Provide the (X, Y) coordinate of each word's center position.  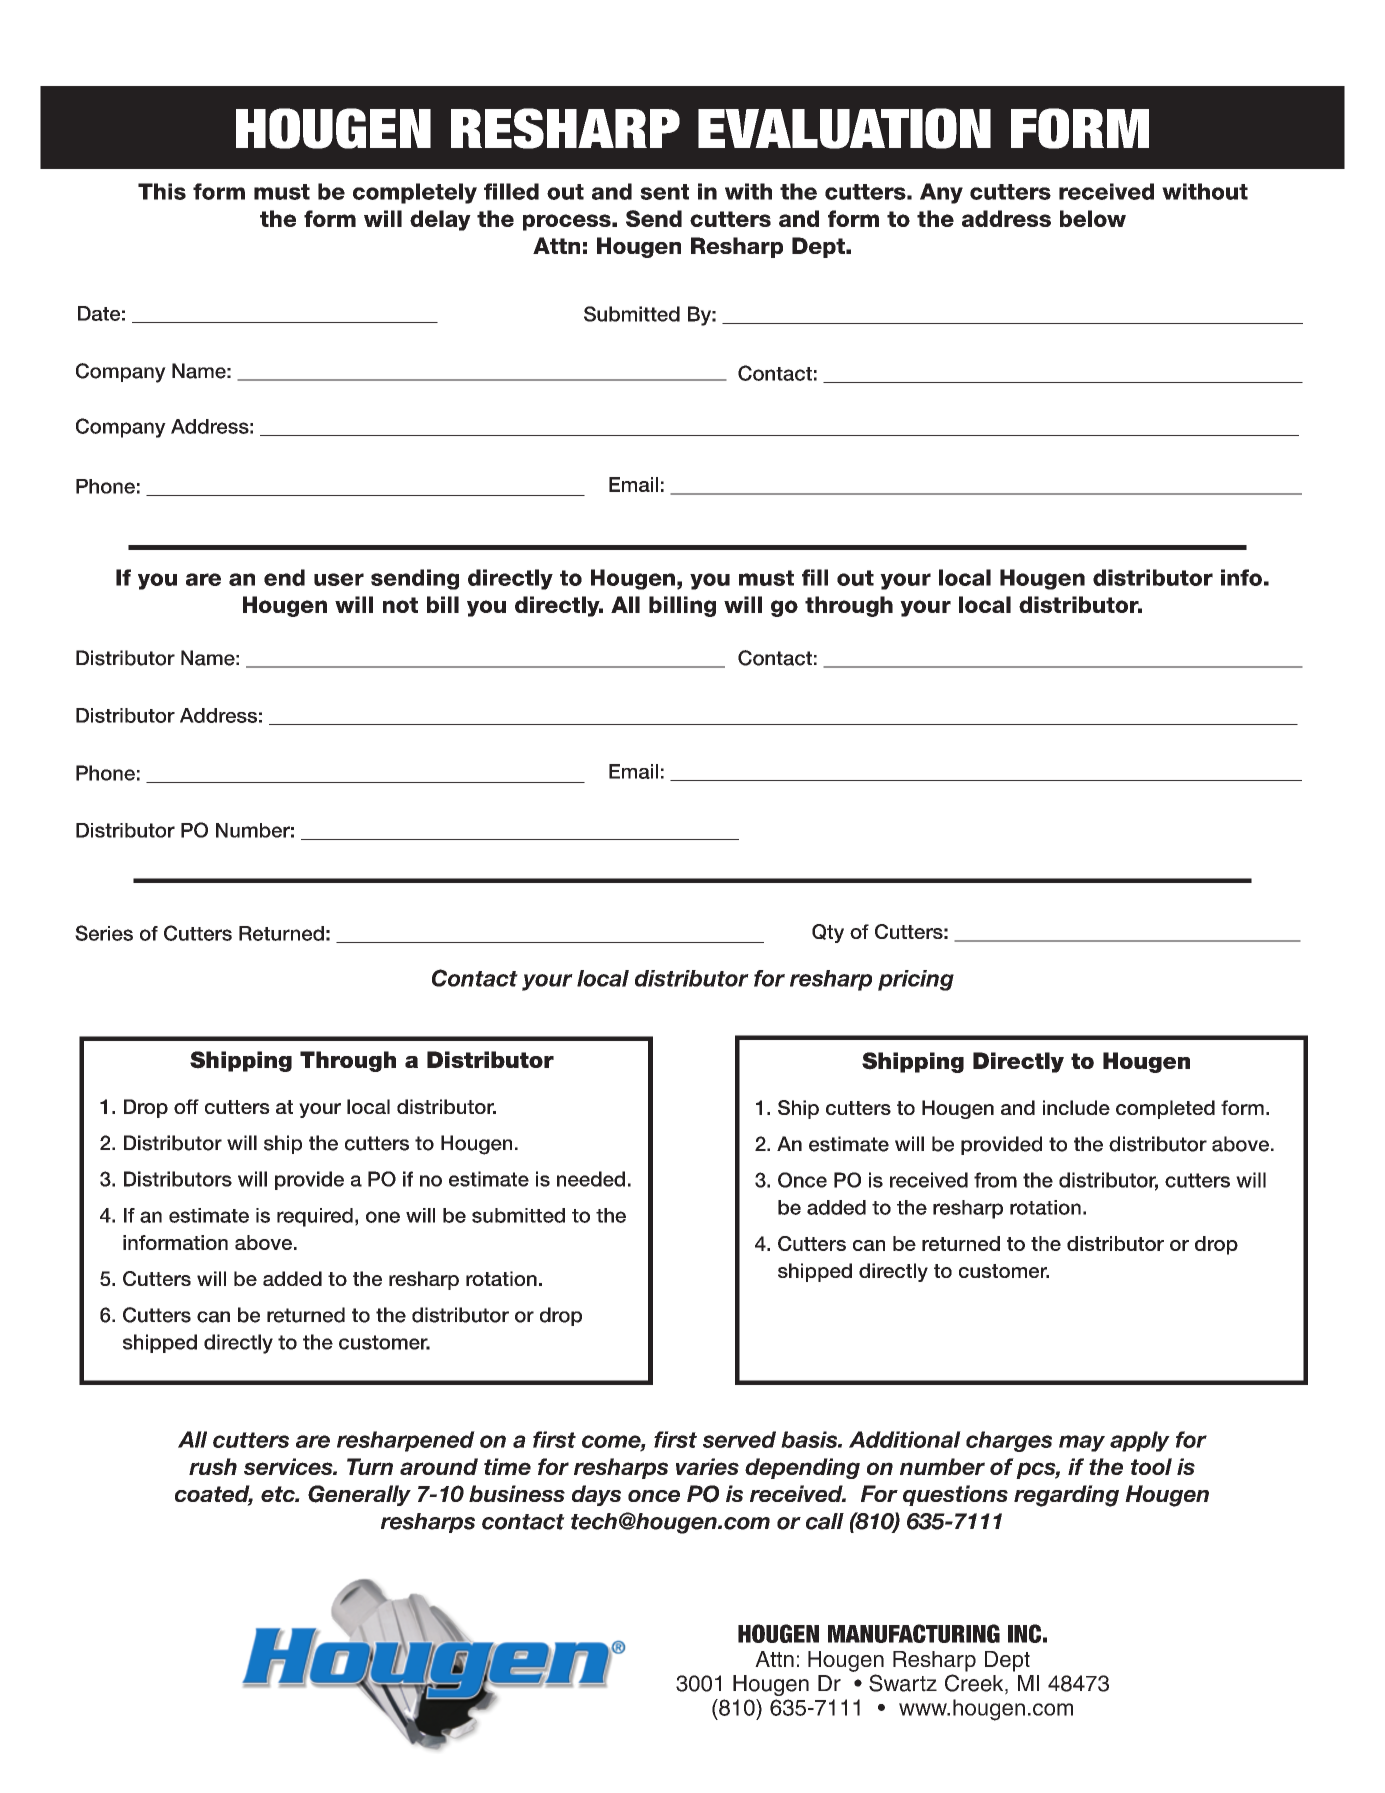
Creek (975, 1684)
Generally (359, 1495)
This (162, 191)
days (596, 1495)
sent (664, 192)
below (1093, 218)
